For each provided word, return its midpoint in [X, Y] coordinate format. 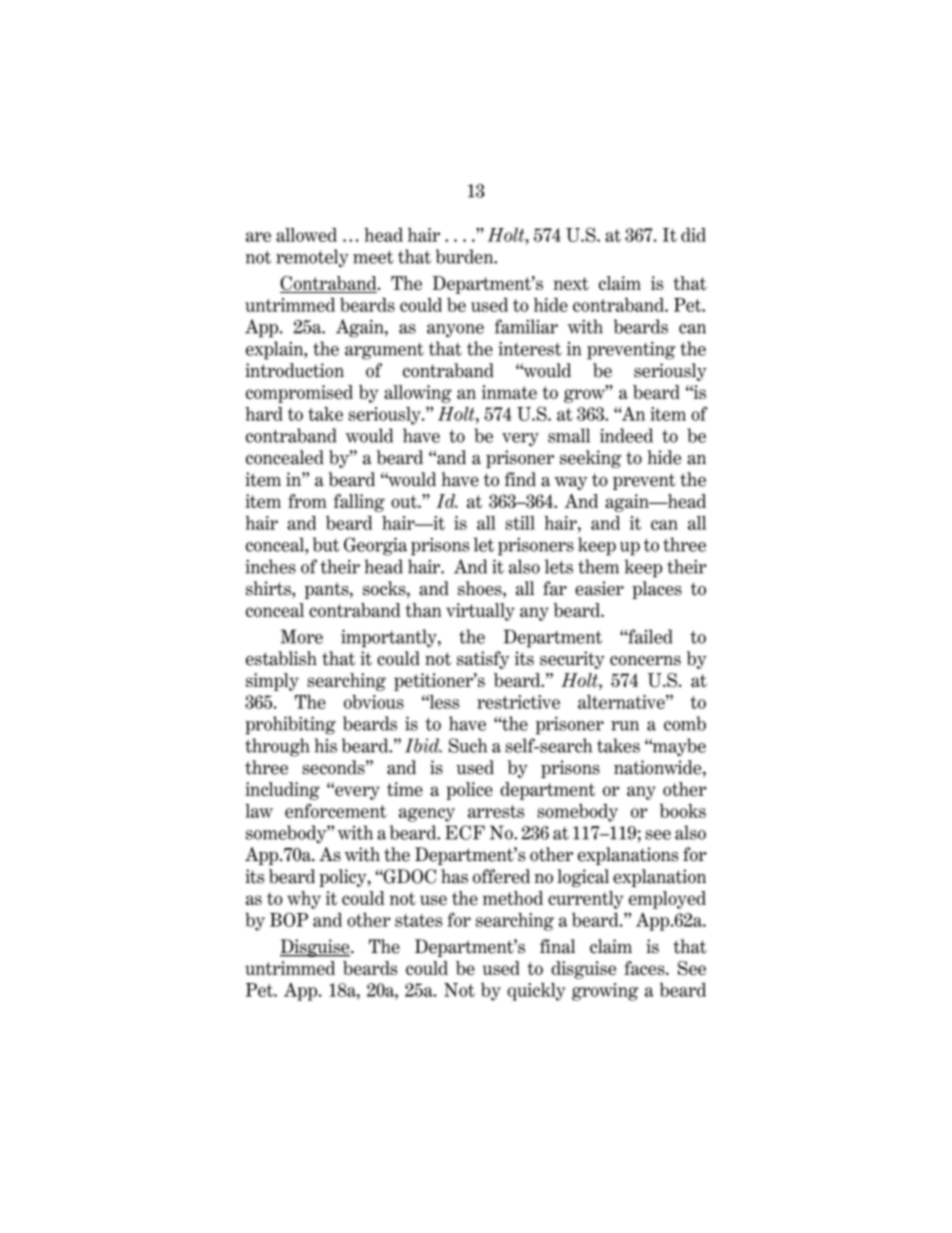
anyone [455, 331]
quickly [536, 992]
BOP [289, 919]
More [302, 636]
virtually [480, 612]
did [693, 235]
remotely [312, 258]
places [657, 590]
